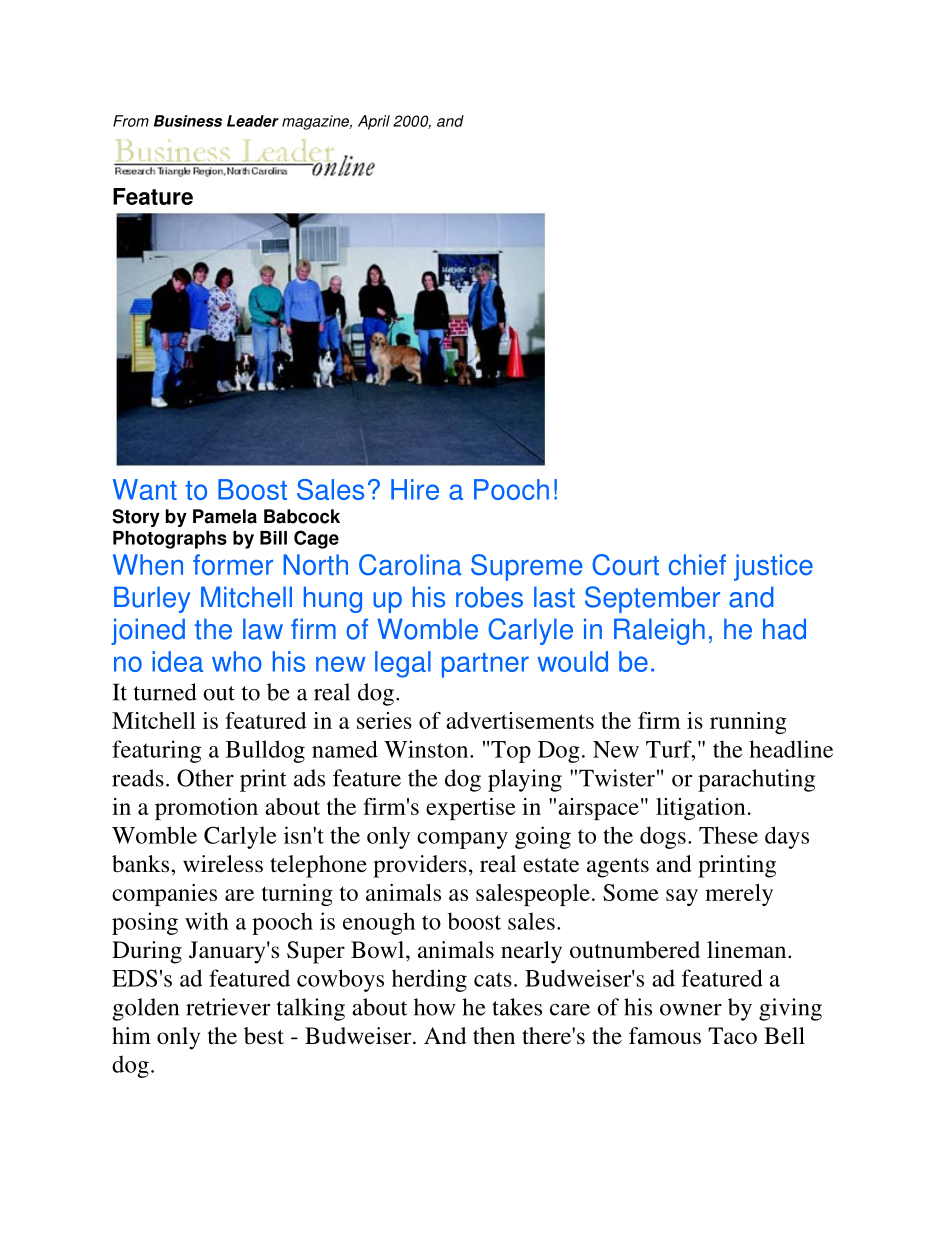 The width and height of the image is (952, 1233). I want to click on Business, so click(188, 121).
